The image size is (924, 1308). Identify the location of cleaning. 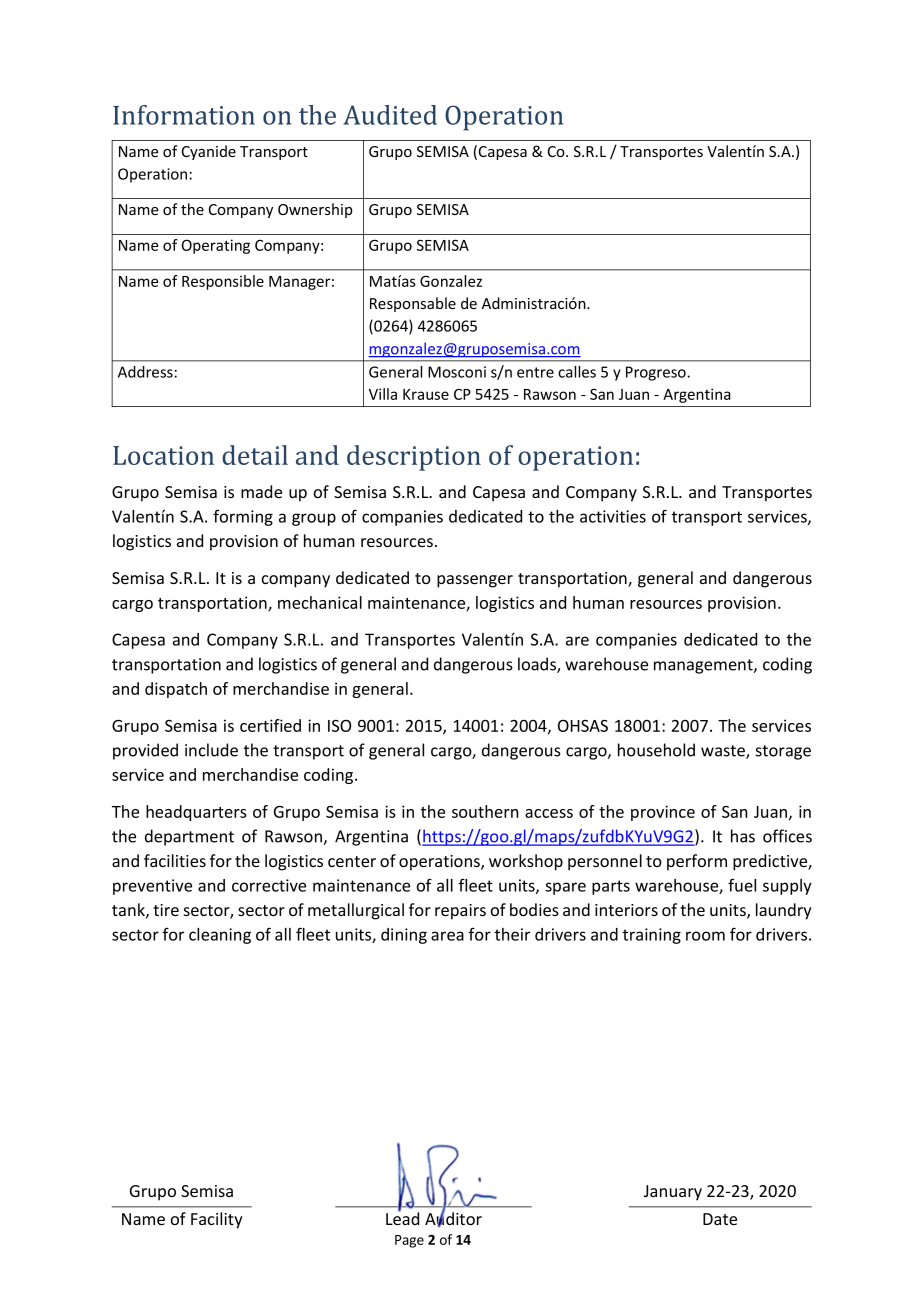
(220, 936).
